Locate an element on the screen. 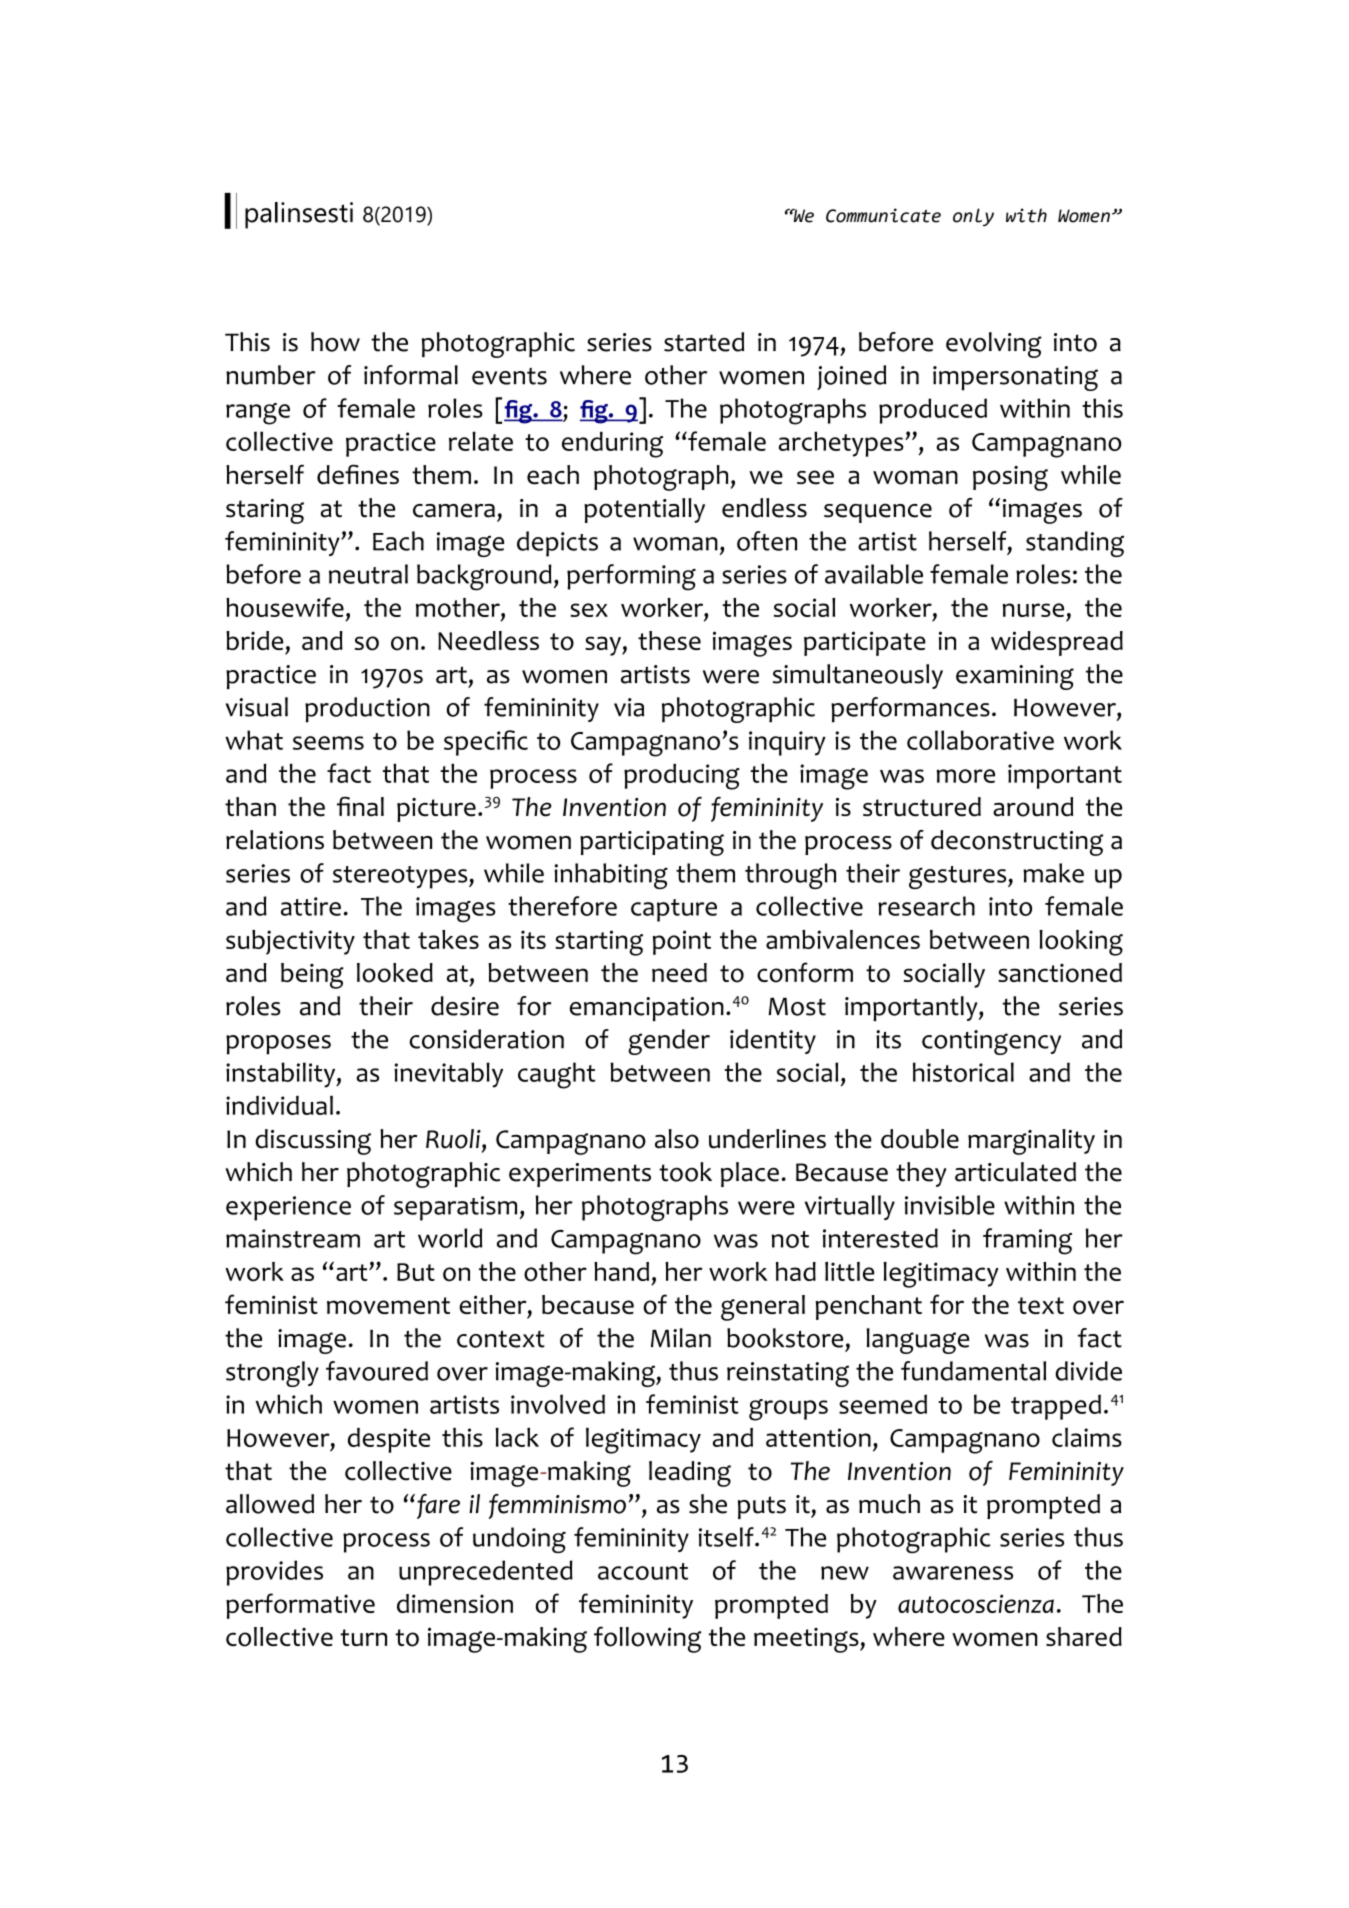 The height and width of the screenshot is (1908, 1349). started is located at coordinates (704, 342).
